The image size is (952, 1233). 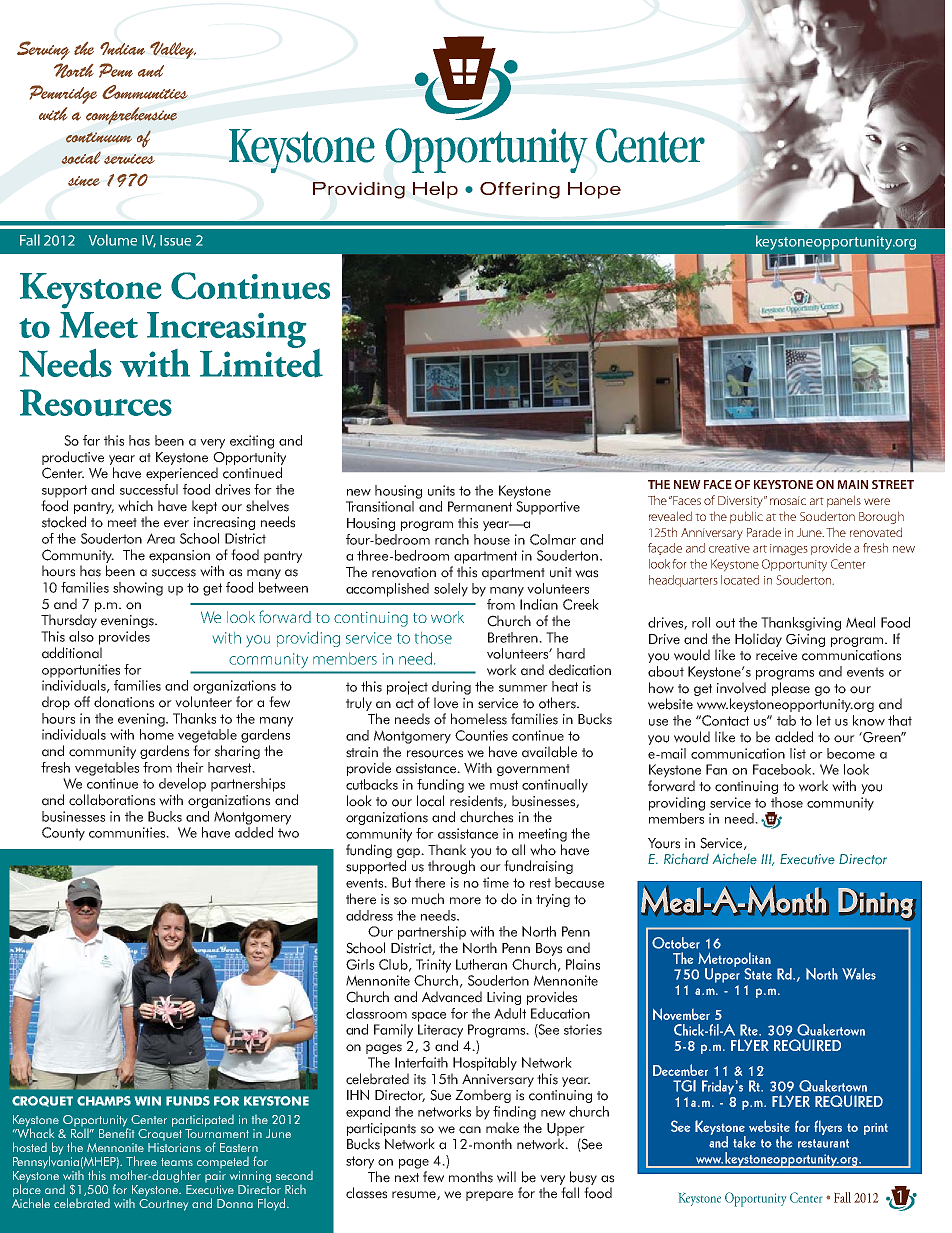 What do you see at coordinates (798, 753) in the page?
I see `list` at bounding box center [798, 753].
